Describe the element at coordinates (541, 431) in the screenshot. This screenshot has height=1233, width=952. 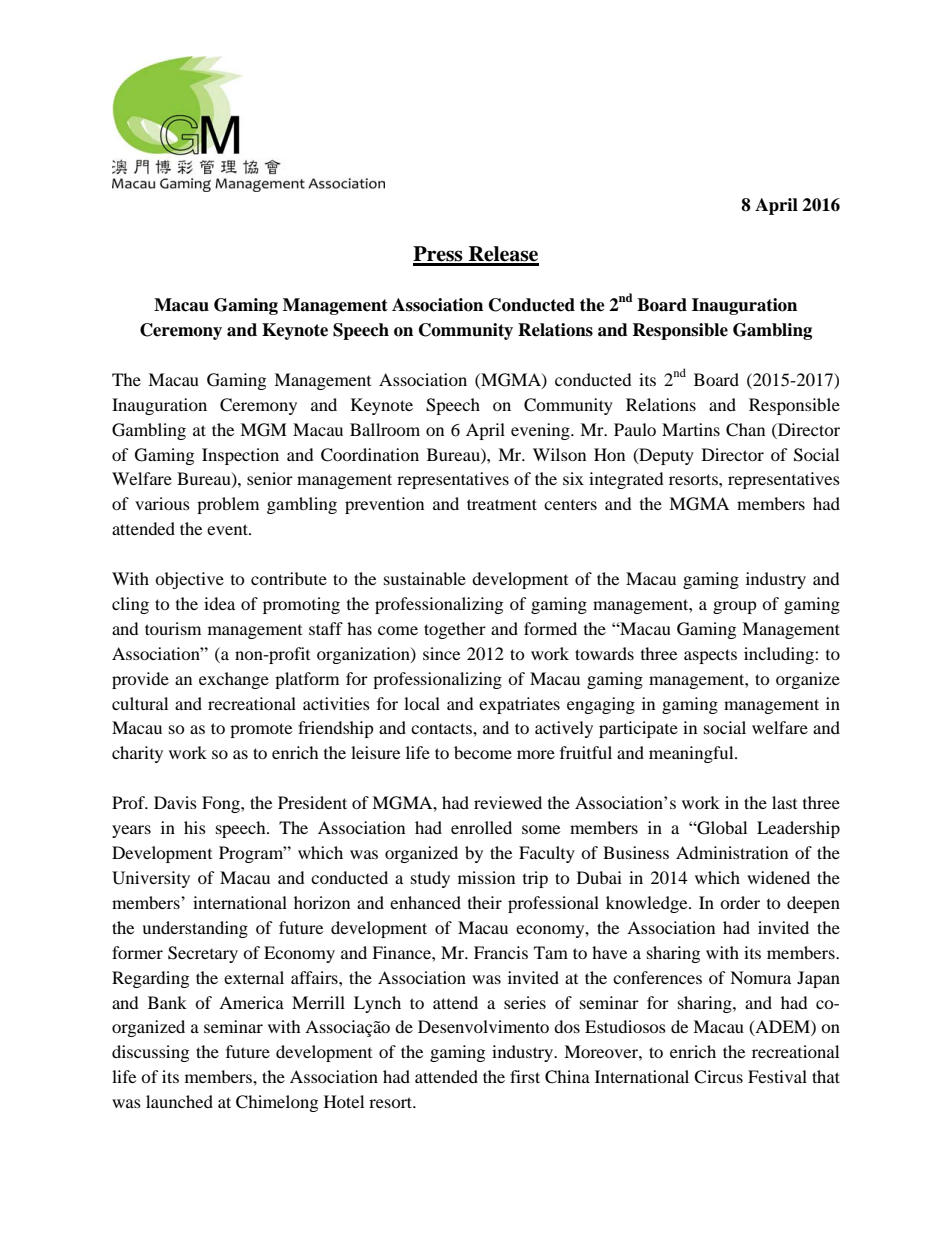
I see `evening` at that location.
